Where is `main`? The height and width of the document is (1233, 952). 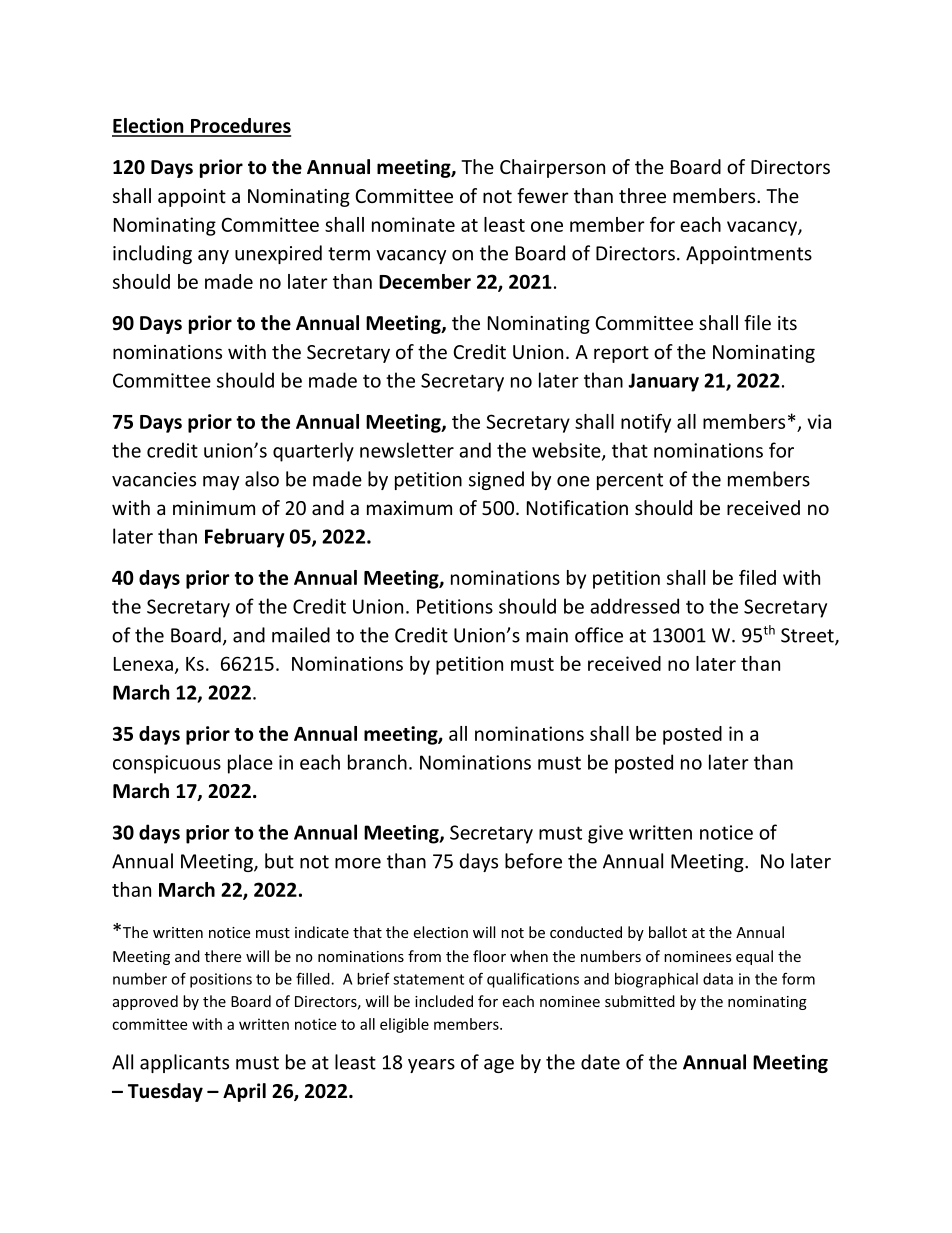
main is located at coordinates (547, 635).
